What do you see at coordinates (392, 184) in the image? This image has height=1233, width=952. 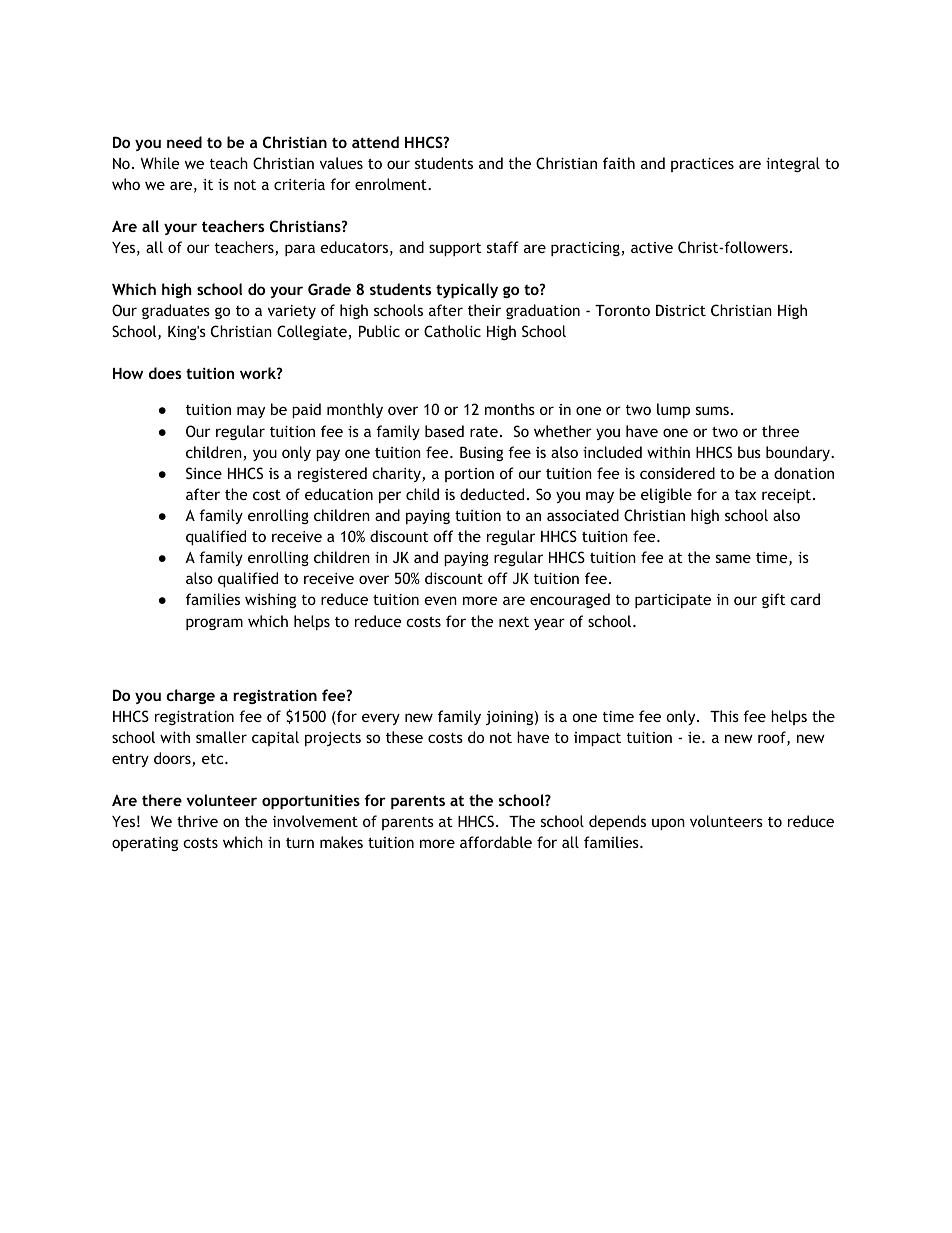 I see `enrolment` at bounding box center [392, 184].
